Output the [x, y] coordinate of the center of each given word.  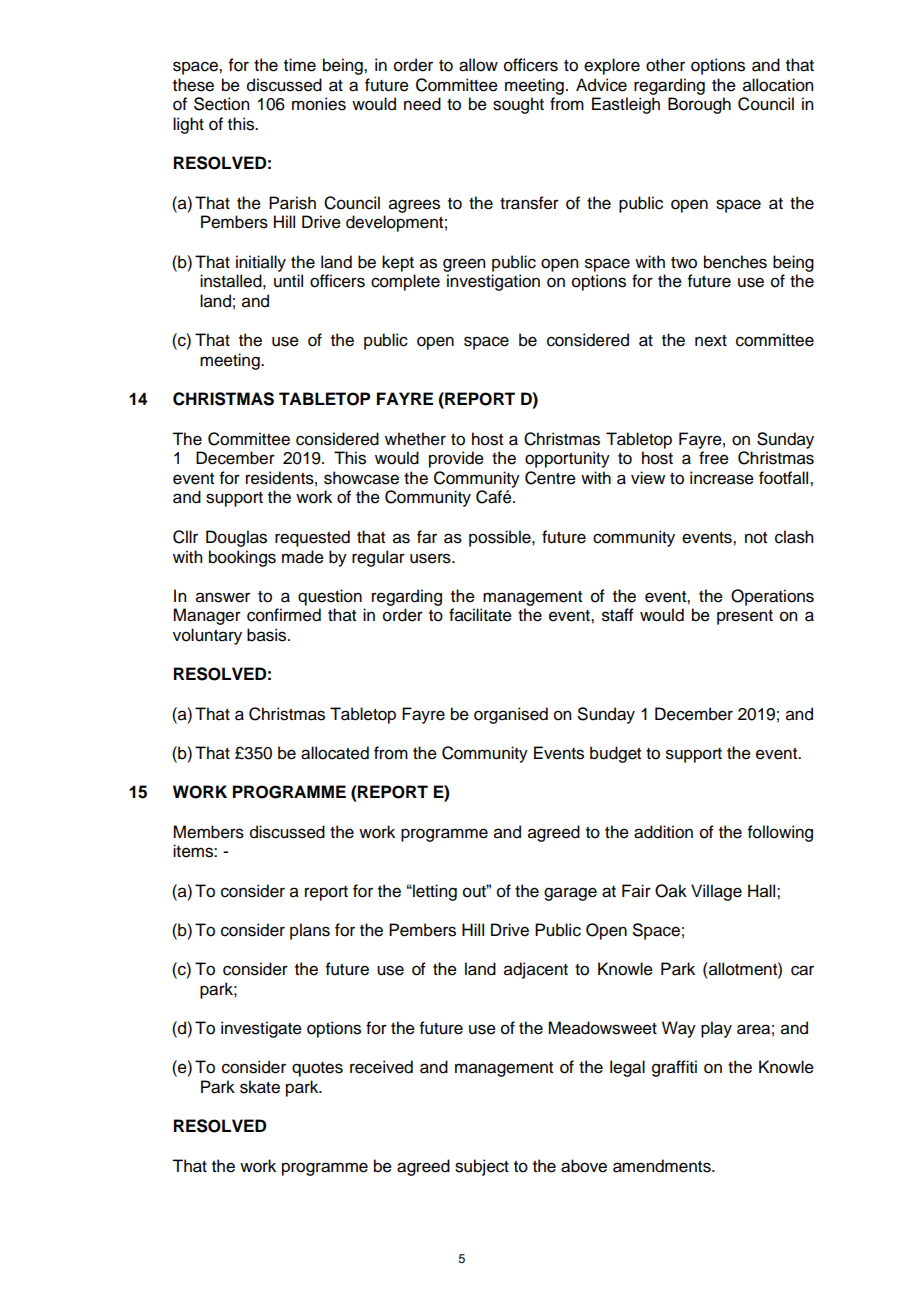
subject [482, 1167]
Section [221, 104]
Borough [699, 105]
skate [260, 1087]
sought [518, 105]
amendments [663, 1166]
